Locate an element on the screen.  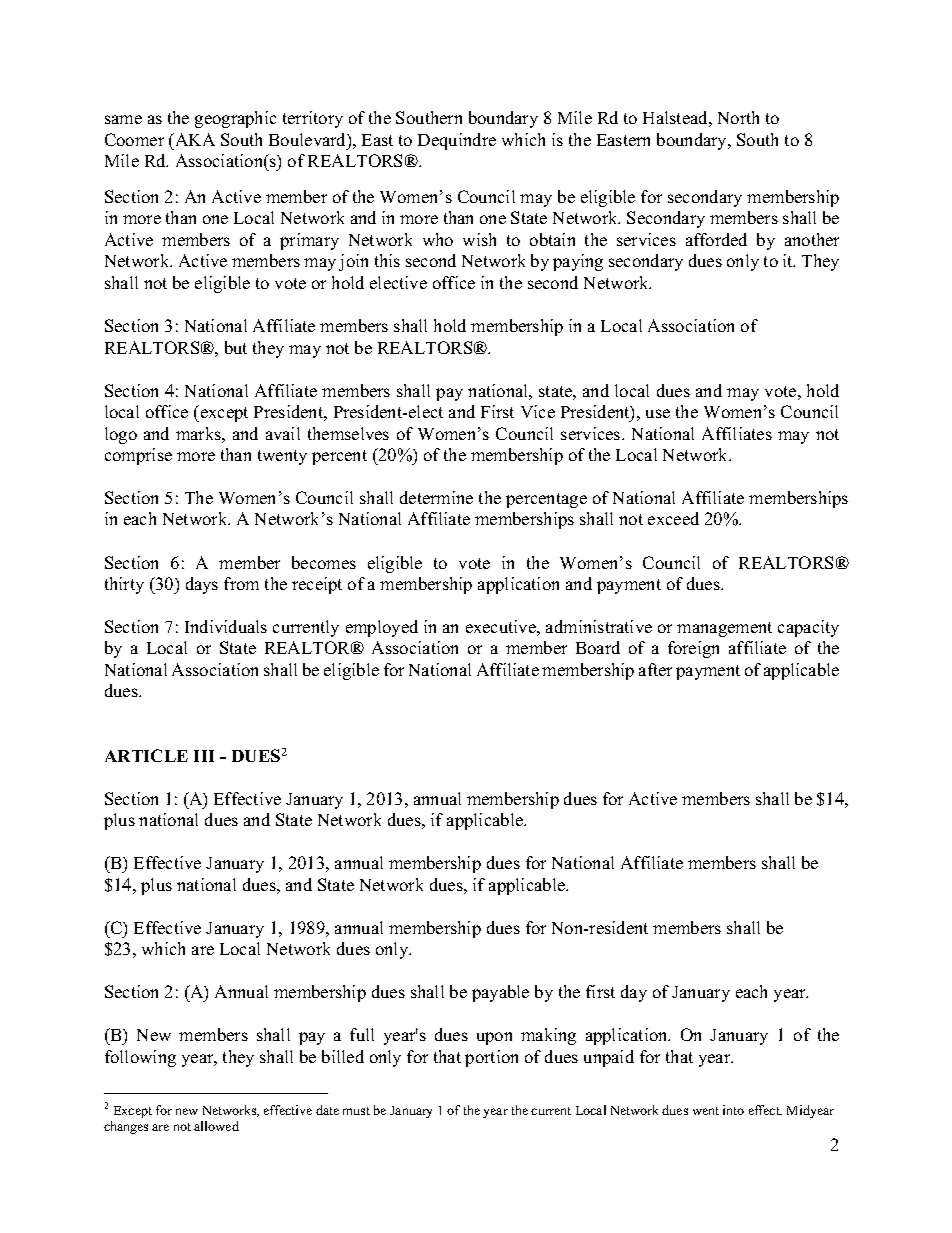
employed is located at coordinates (382, 628).
